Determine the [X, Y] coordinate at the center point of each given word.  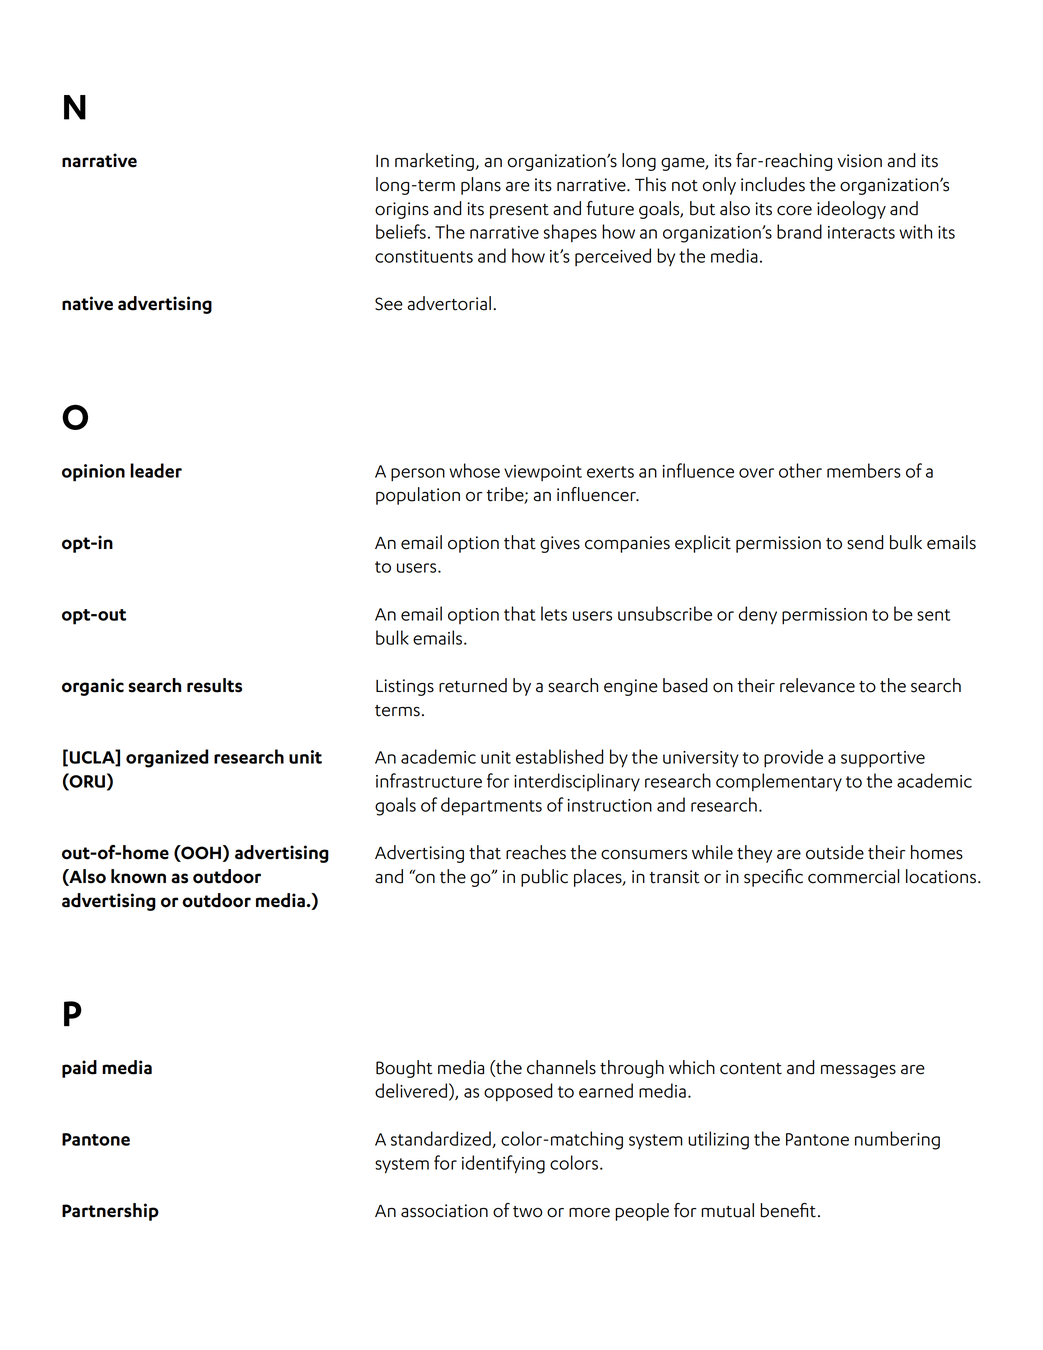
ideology [851, 210]
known [138, 876]
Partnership [110, 1212]
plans [481, 186]
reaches [536, 852]
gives [560, 544]
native [87, 303]
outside [835, 852]
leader [156, 470]
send [865, 542]
